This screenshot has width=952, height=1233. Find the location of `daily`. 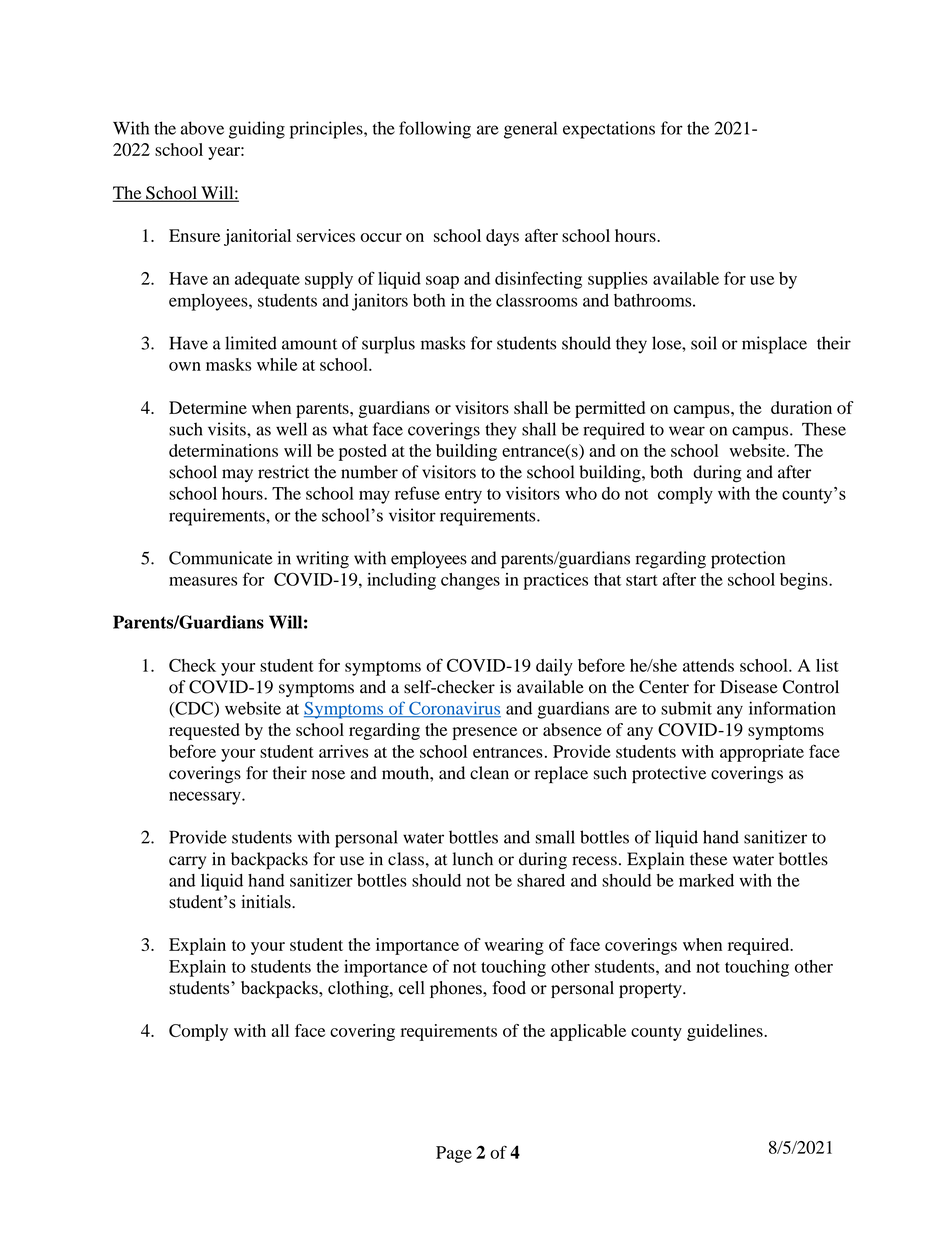

daily is located at coordinates (554, 667).
